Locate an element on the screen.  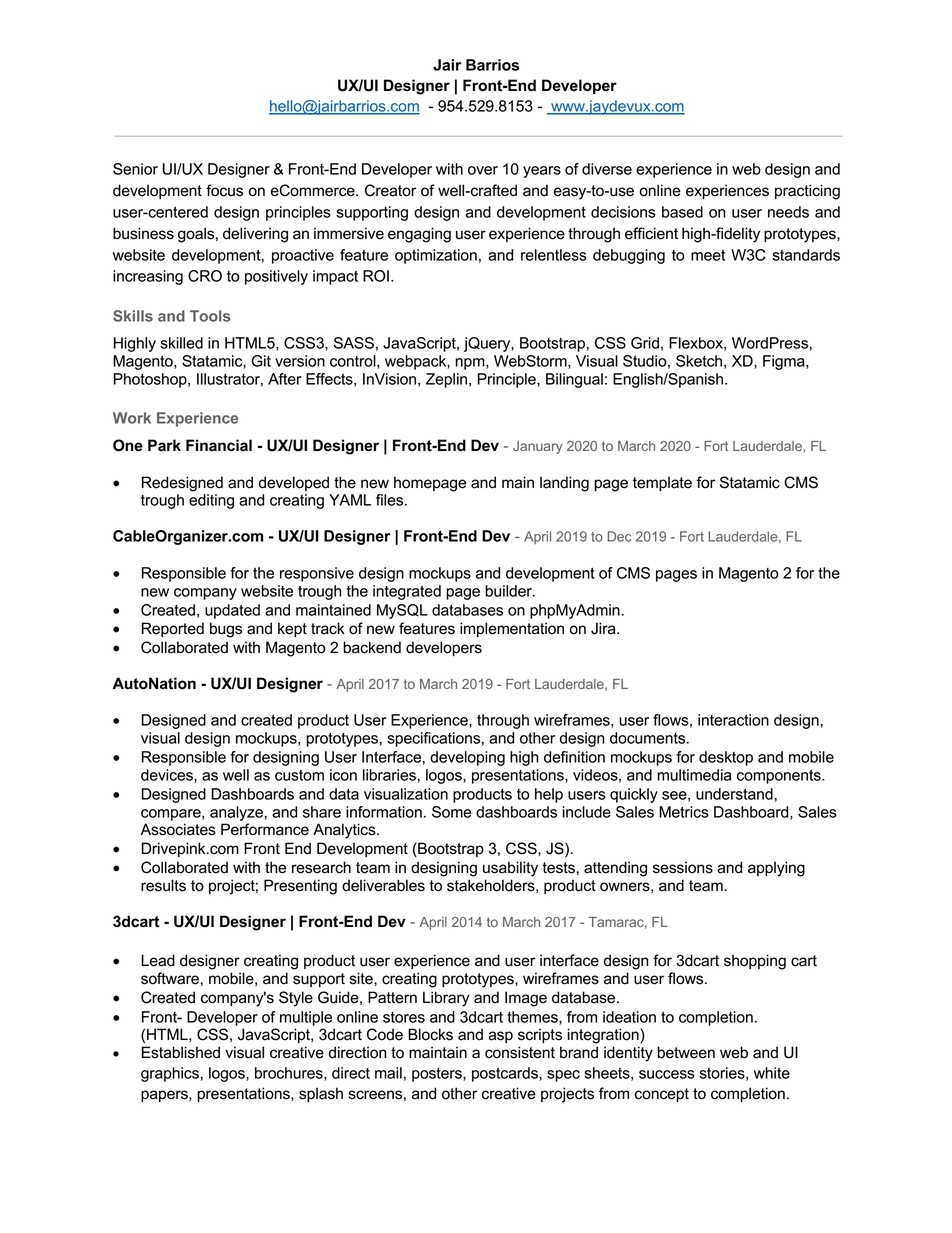
Jira is located at coordinates (604, 628).
